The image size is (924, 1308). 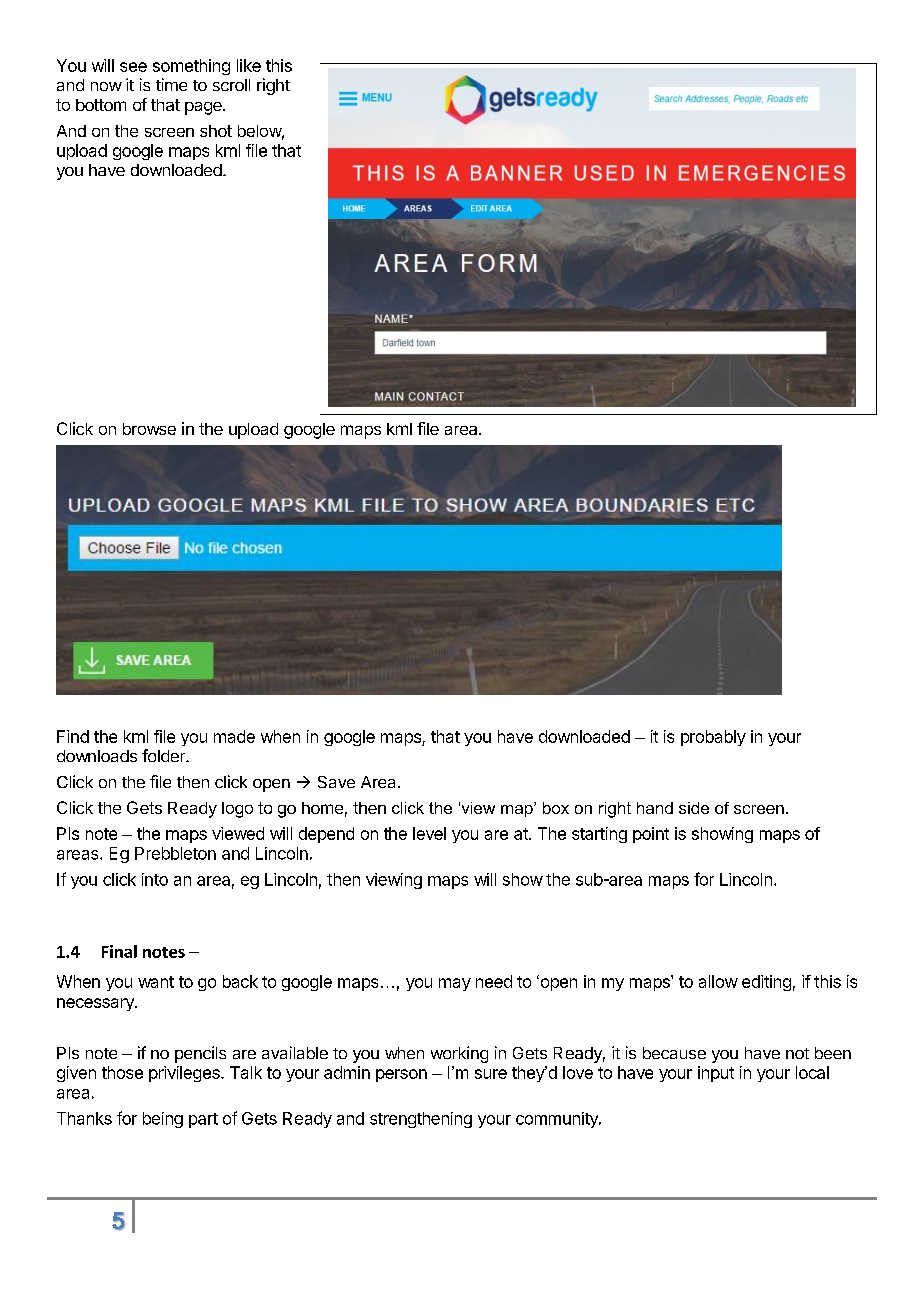 I want to click on scroll, so click(x=231, y=85).
